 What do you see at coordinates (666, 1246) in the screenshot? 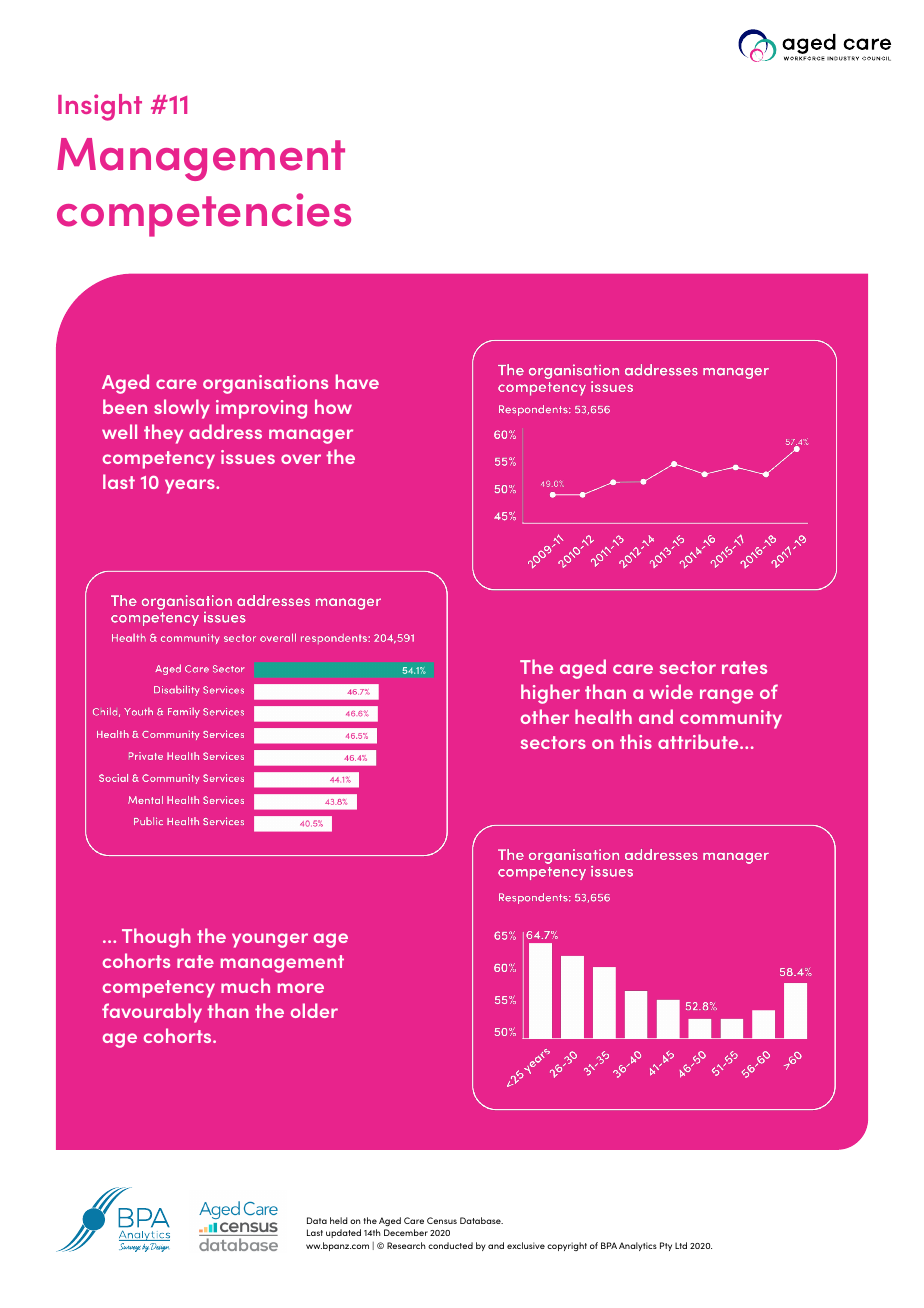
I see `Pty` at bounding box center [666, 1246].
